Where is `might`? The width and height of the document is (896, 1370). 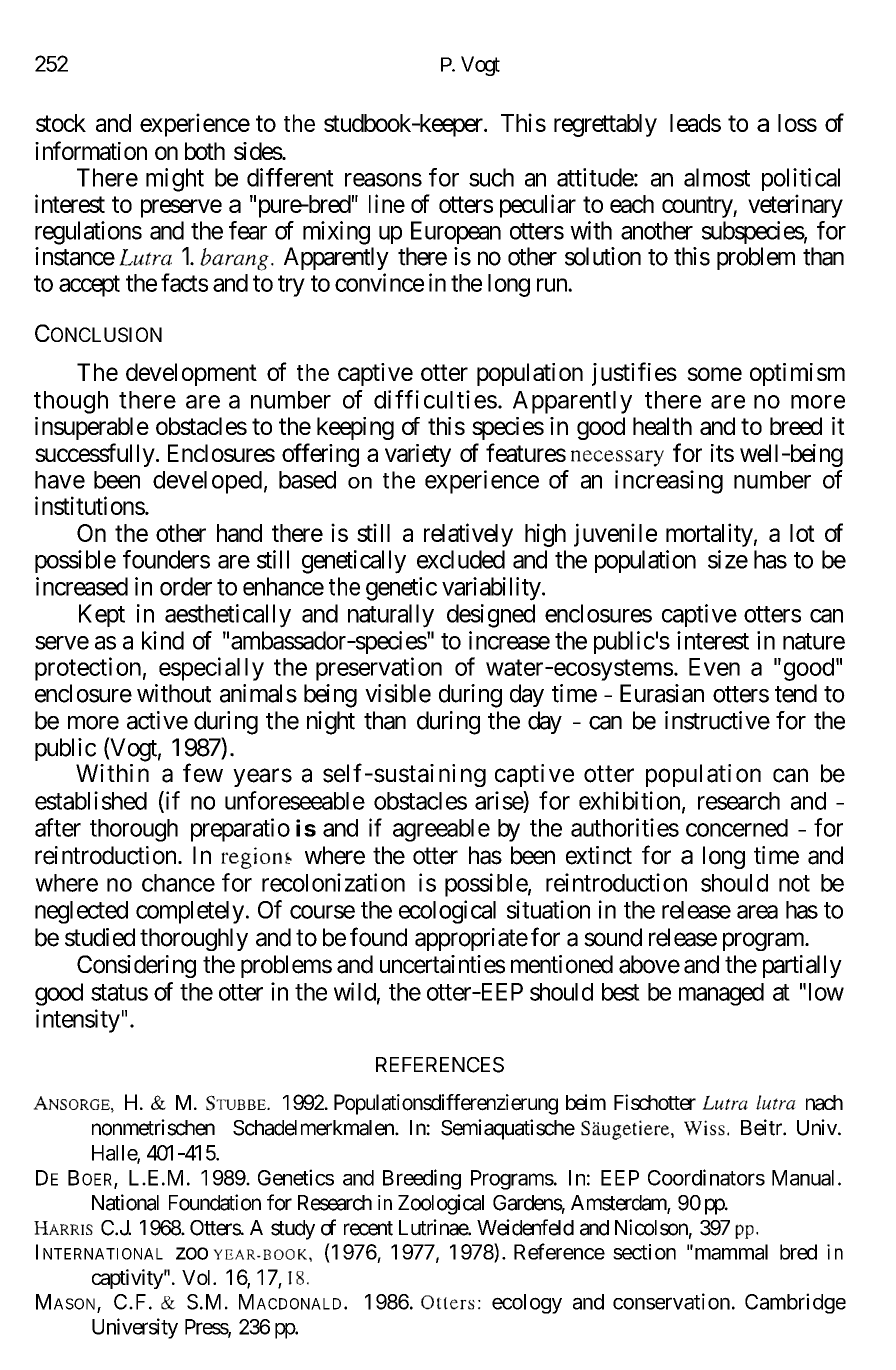 might is located at coordinates (175, 180).
